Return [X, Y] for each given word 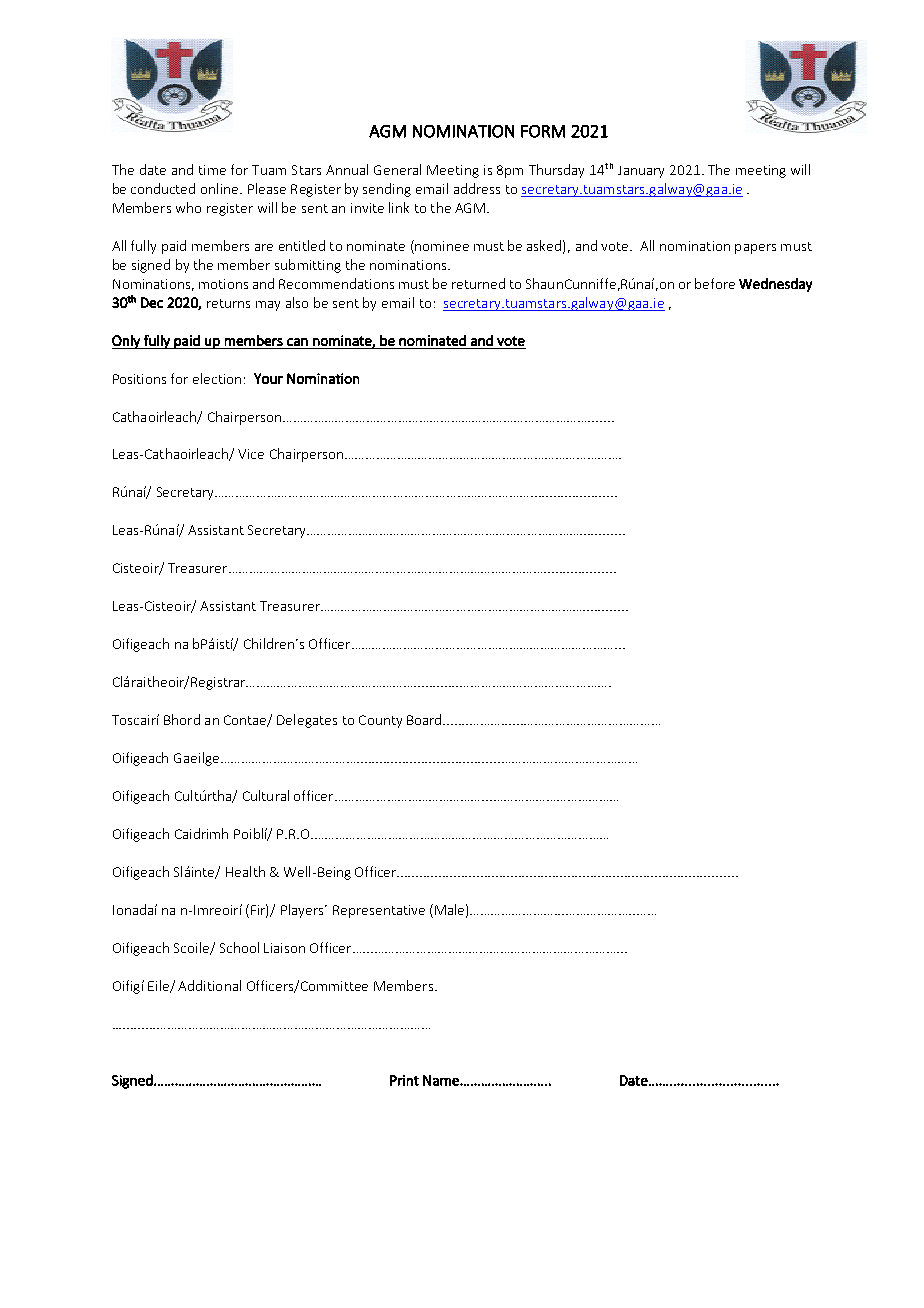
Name [442, 1080]
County [380, 721]
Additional [209, 985]
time [212, 170]
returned [478, 283]
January [641, 172]
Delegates [307, 721]
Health [245, 871]
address [477, 188]
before [715, 283]
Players [303, 911]
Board [426, 719]
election [217, 378]
